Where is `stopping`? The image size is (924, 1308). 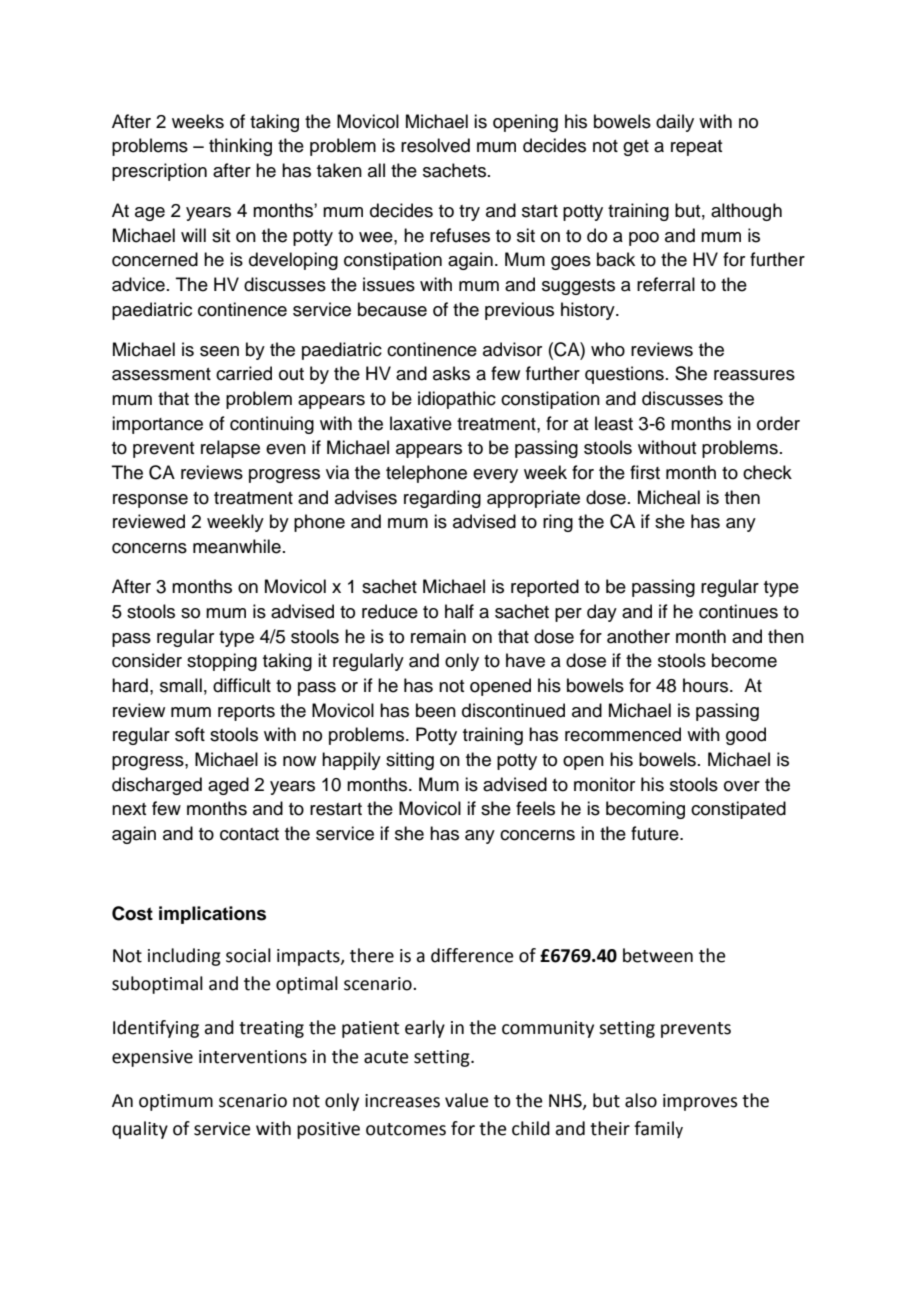 stopping is located at coordinates (222, 662).
